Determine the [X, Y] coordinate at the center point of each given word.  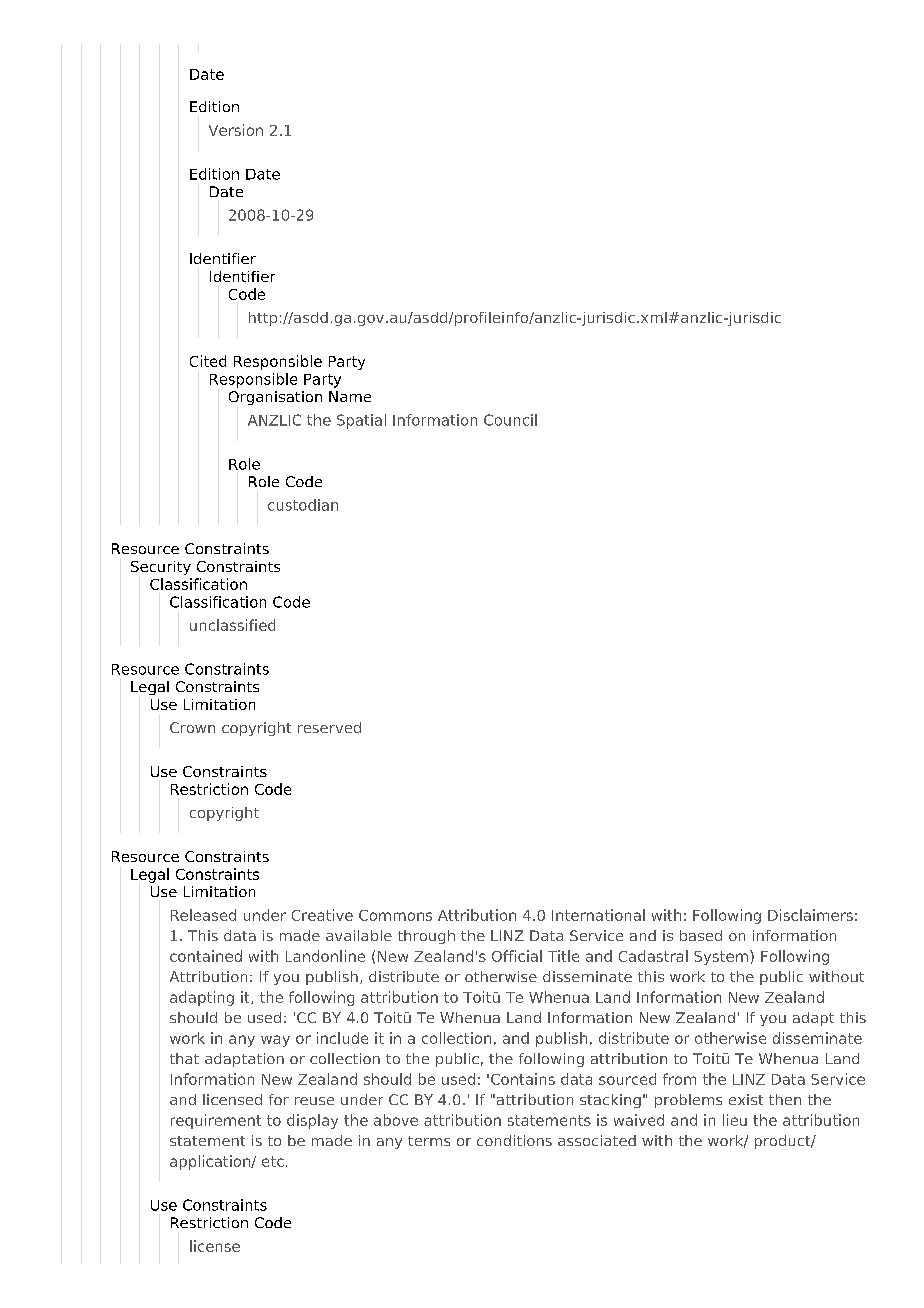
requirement [216, 1121]
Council [510, 420]
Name [350, 396]
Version [236, 130]
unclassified [232, 625]
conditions [514, 1140]
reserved [329, 727]
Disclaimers [810, 915]
